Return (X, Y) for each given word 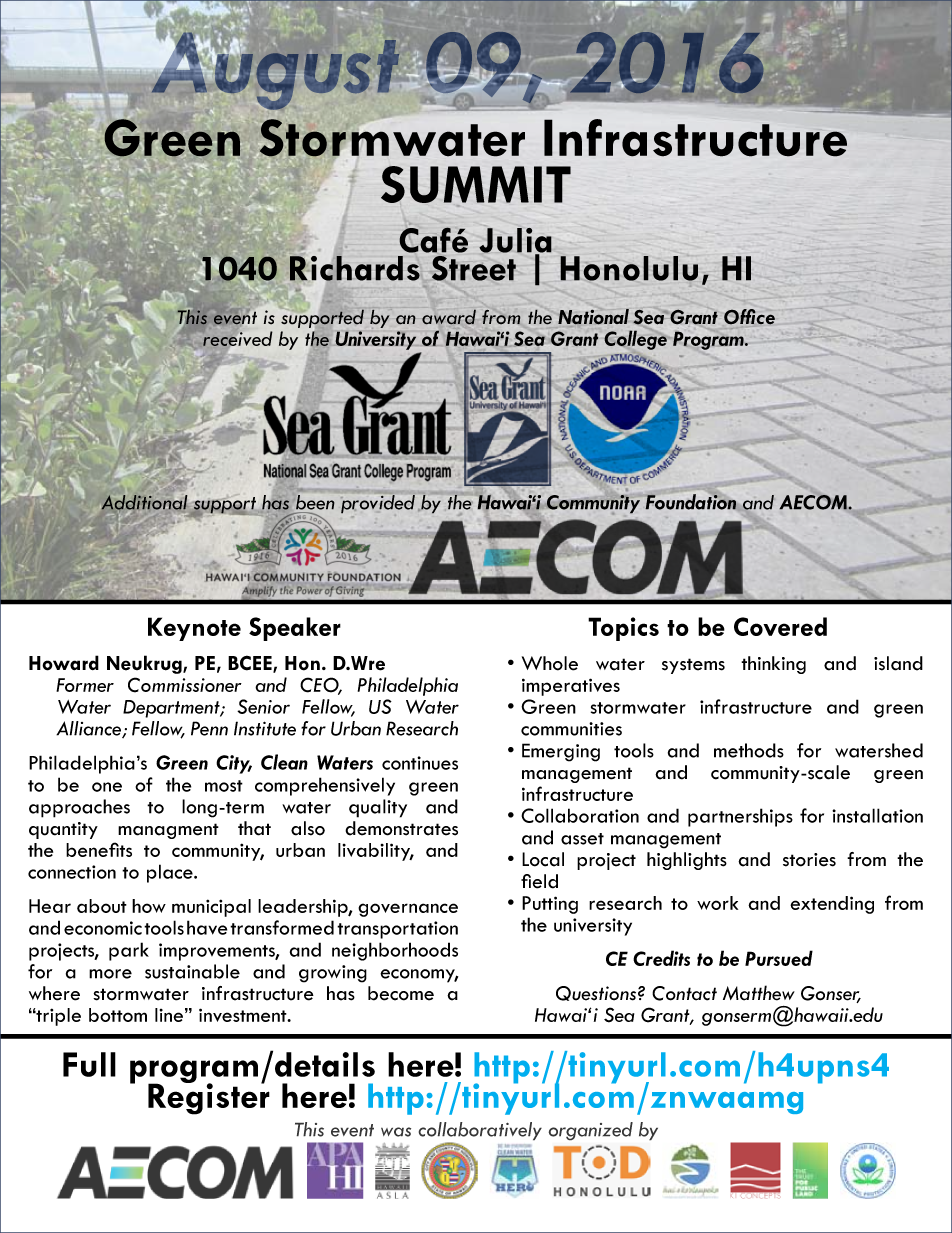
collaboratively (480, 1132)
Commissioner (185, 685)
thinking (773, 665)
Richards (355, 268)
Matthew (759, 993)
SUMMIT (476, 186)
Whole (550, 663)
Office (749, 317)
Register (209, 1098)
